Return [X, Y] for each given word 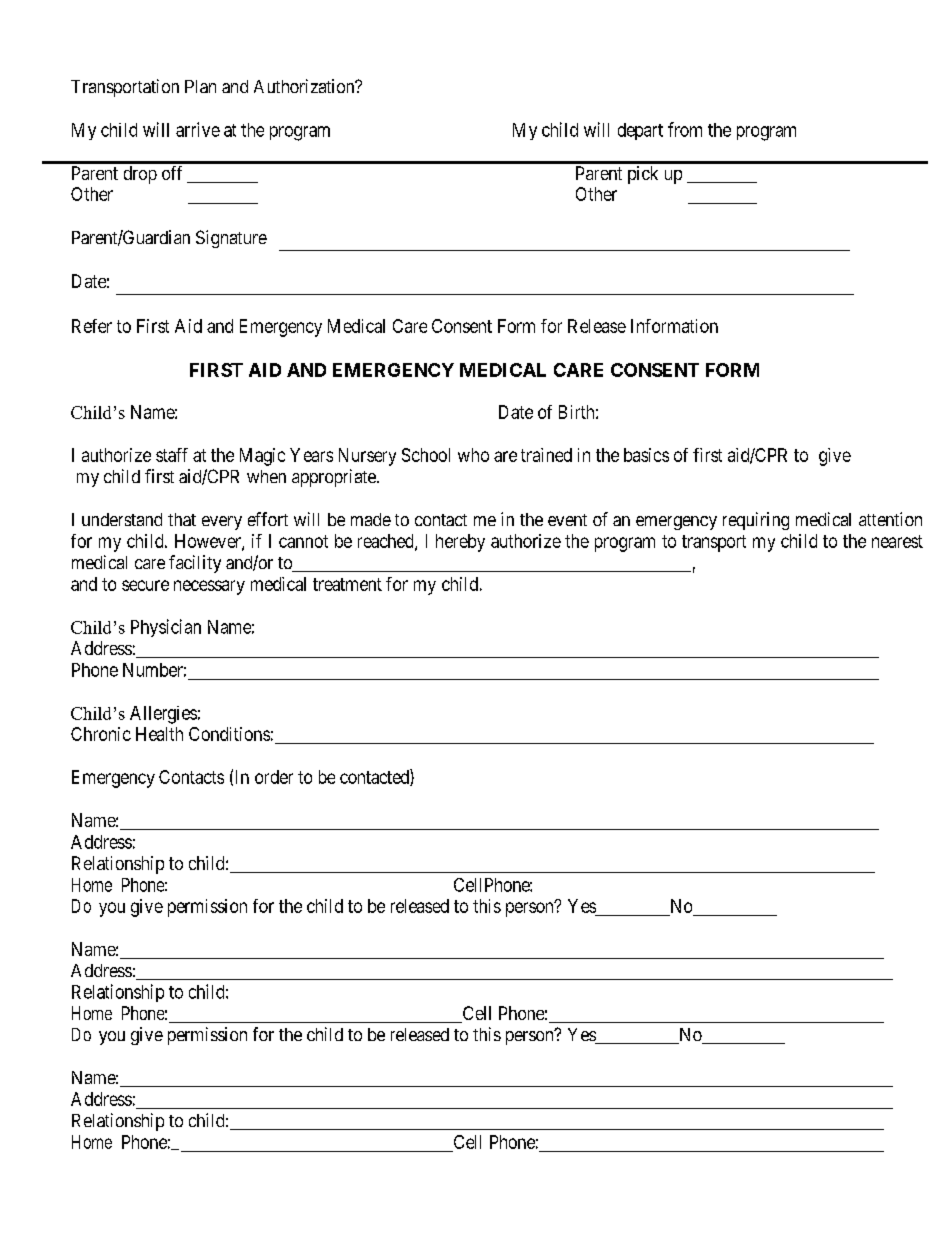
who [473, 455]
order [274, 777]
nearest [897, 541]
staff [172, 455]
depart [640, 131]
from [685, 129]
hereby [460, 543]
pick [643, 175]
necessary [209, 587]
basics [646, 455]
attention [890, 519]
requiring [756, 521]
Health [159, 734]
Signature [231, 239]
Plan [200, 86]
